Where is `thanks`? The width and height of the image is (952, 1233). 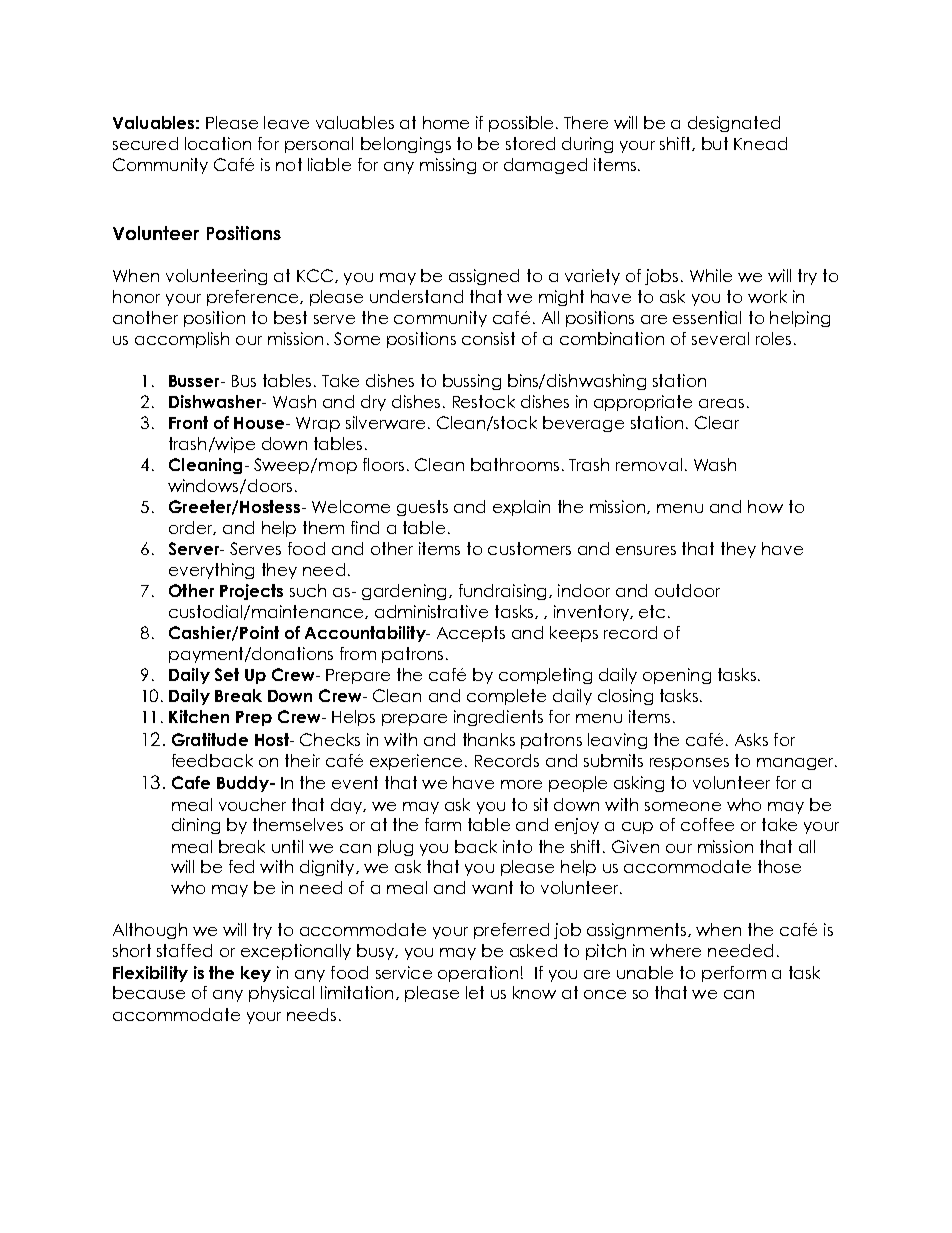 thanks is located at coordinates (489, 739).
